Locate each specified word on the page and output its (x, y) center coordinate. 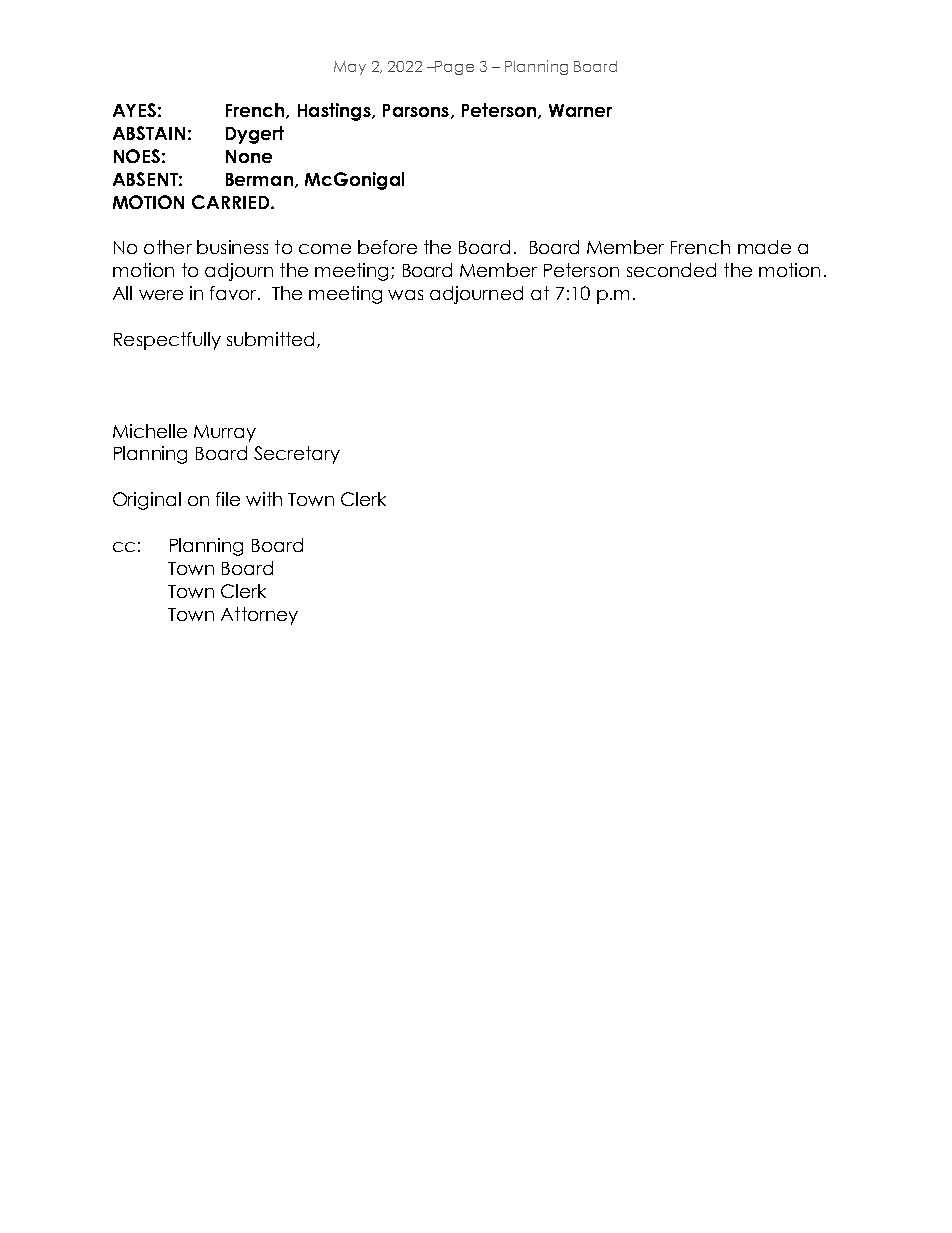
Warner (580, 110)
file (228, 499)
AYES (134, 110)
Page (453, 68)
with (264, 499)
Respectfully (167, 341)
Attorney (259, 616)
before (387, 247)
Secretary (297, 455)
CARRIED (232, 202)
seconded (671, 270)
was (405, 295)
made (764, 247)
